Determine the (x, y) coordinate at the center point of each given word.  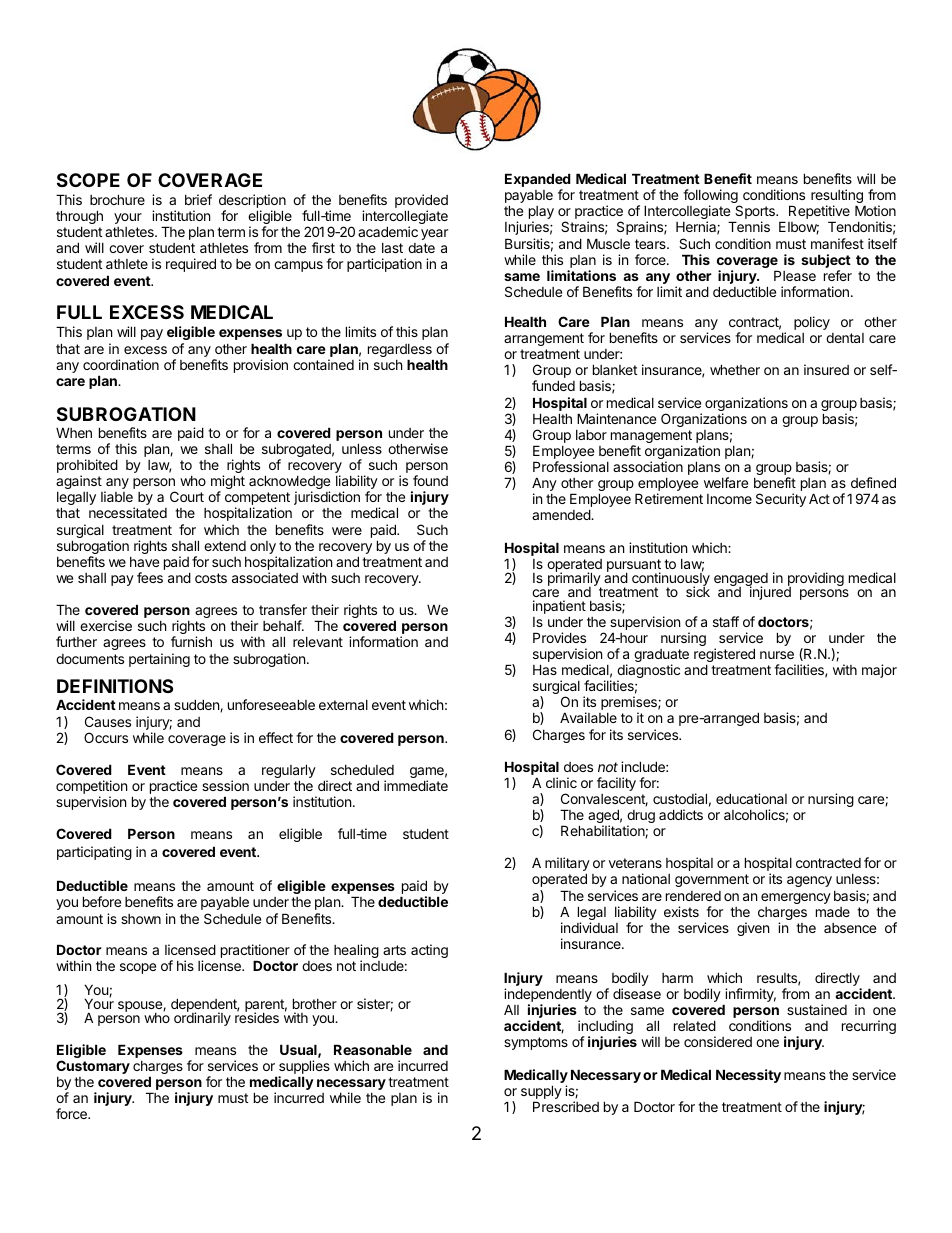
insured (826, 369)
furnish (191, 641)
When (74, 433)
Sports (755, 213)
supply (541, 1093)
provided (421, 202)
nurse (777, 655)
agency (809, 881)
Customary (93, 1067)
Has (545, 669)
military (567, 865)
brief (198, 199)
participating (94, 853)
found (430, 480)
